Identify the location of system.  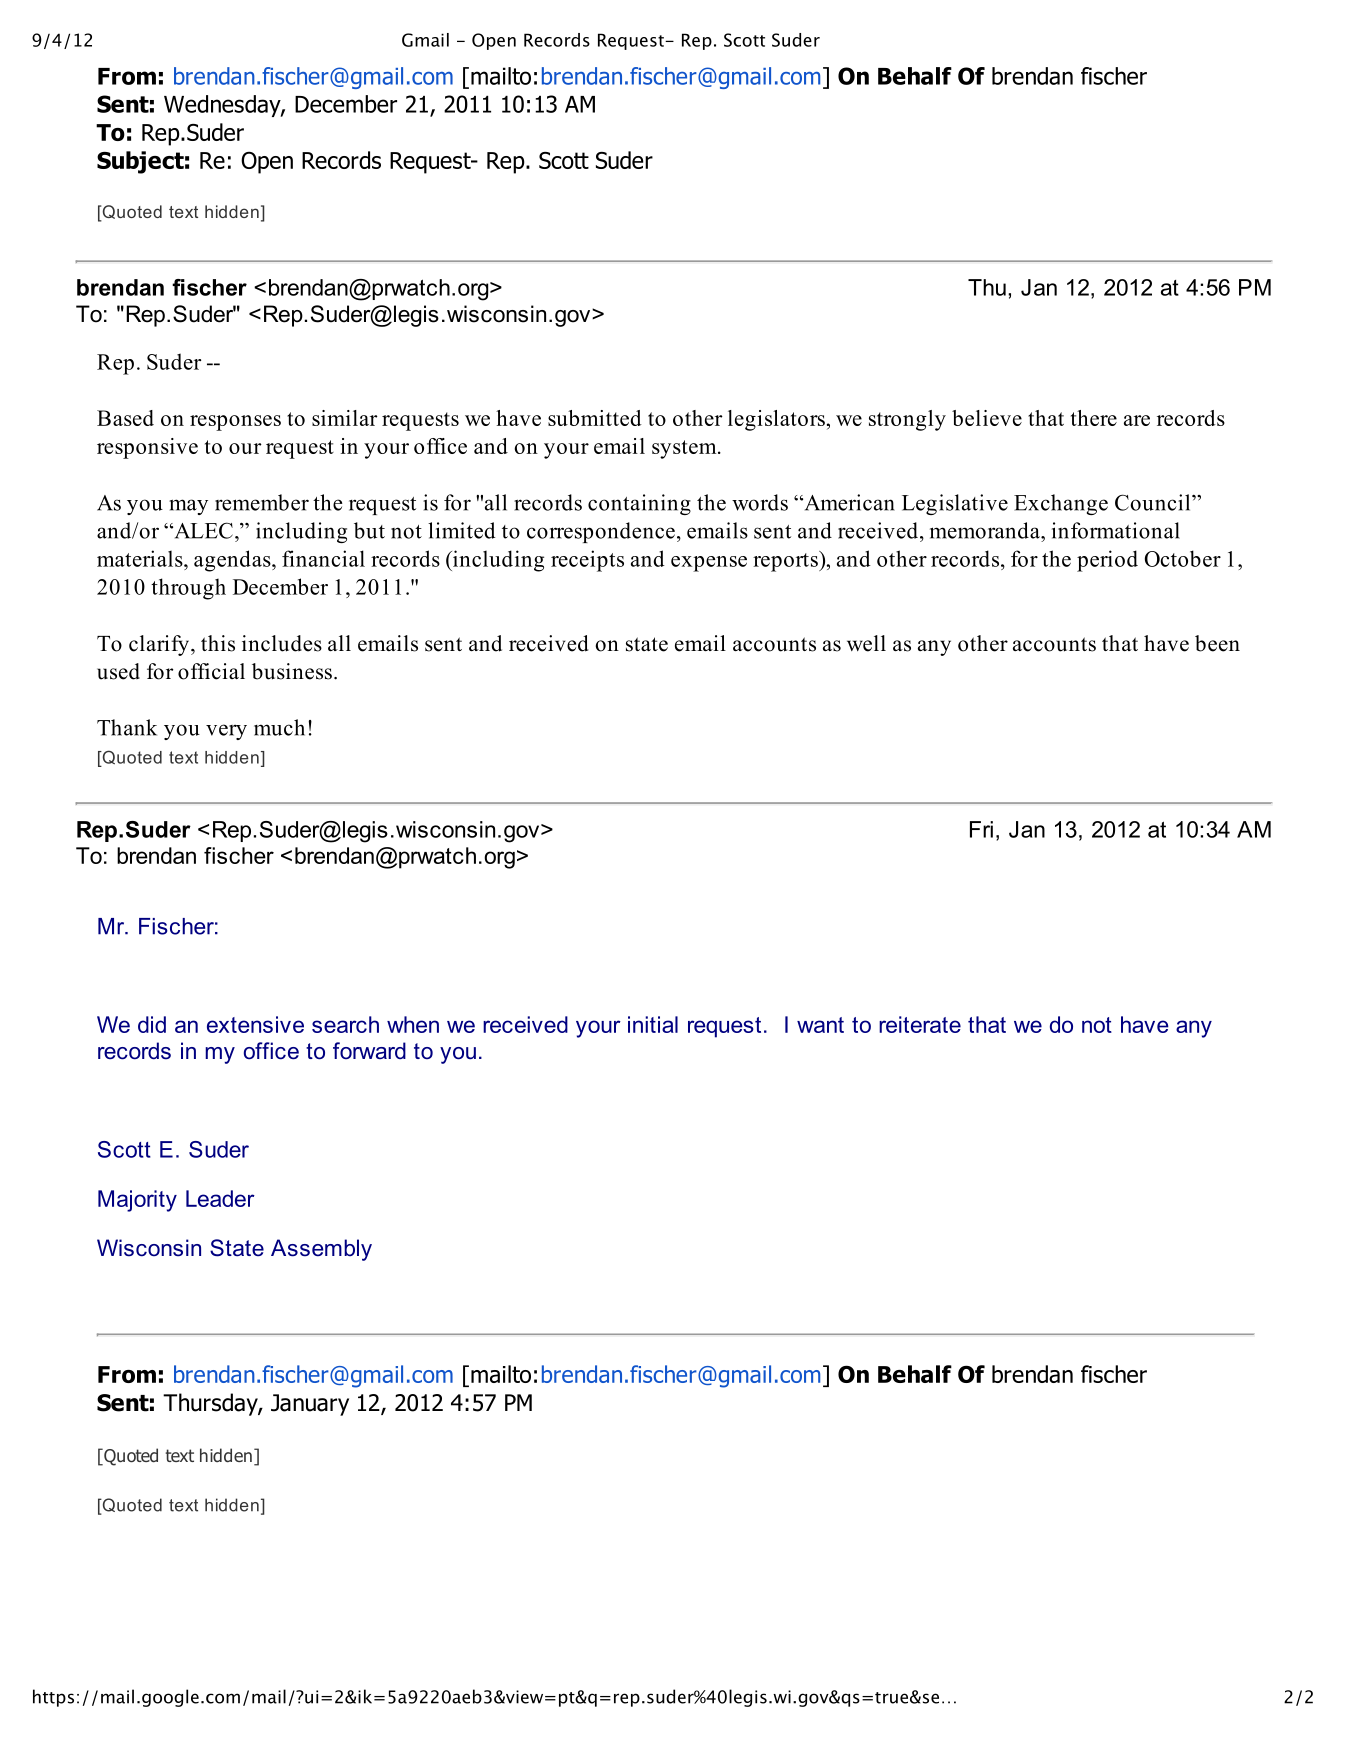
(685, 449).
